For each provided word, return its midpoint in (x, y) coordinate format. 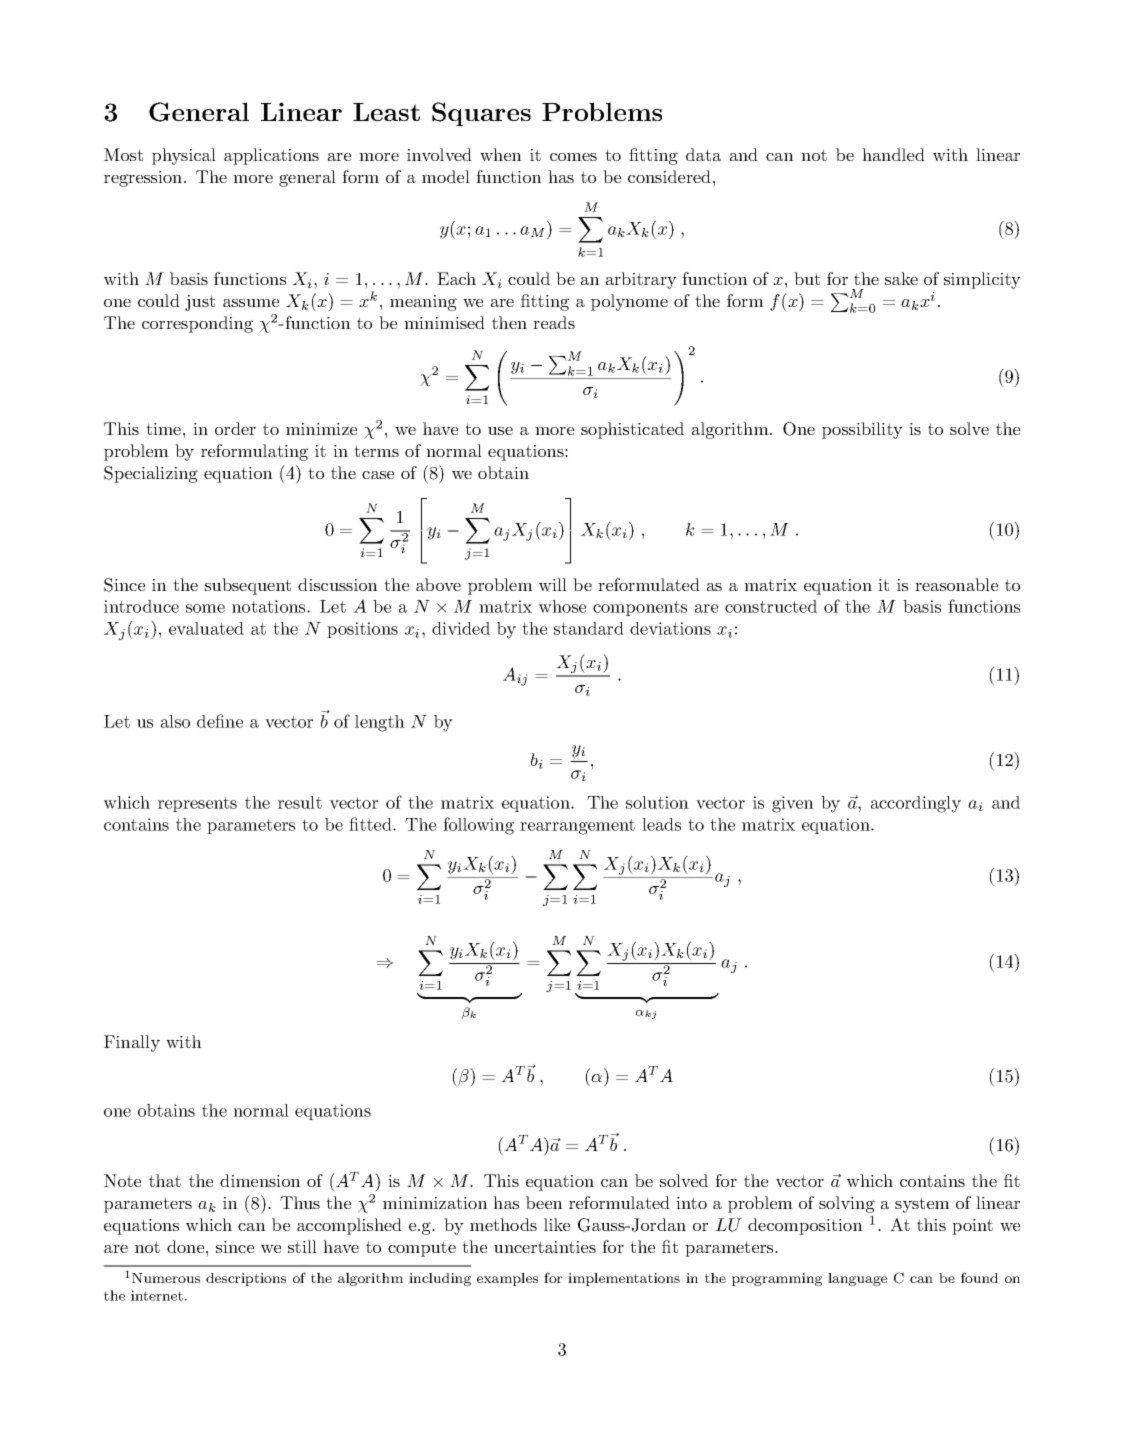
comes (573, 157)
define (220, 721)
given (793, 804)
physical (184, 156)
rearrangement (577, 827)
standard (589, 628)
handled (893, 154)
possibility (862, 430)
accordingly (916, 804)
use (500, 431)
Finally (132, 1043)
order (235, 428)
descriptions (246, 1279)
